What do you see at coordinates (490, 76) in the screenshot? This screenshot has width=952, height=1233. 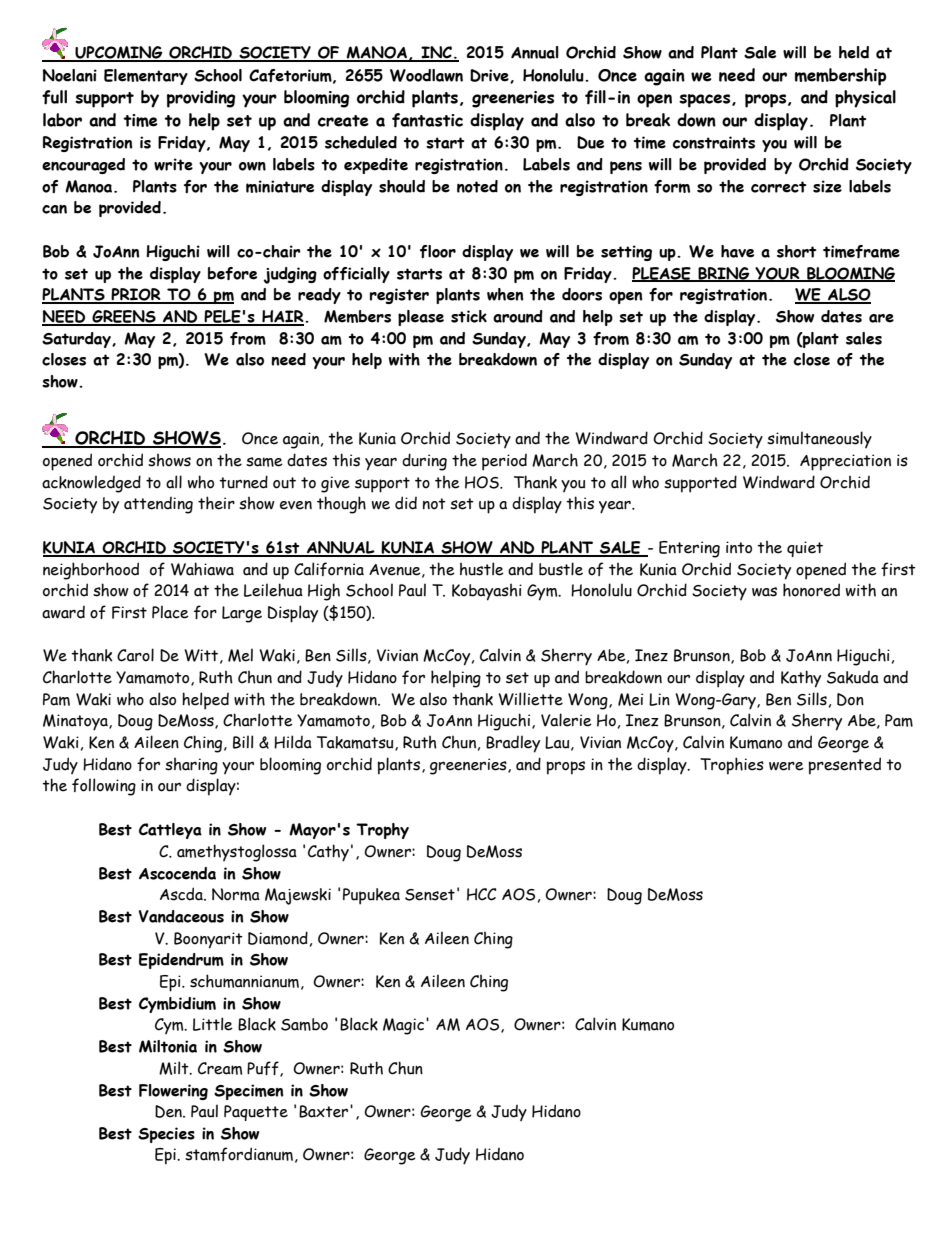 I see `Drive` at bounding box center [490, 76].
